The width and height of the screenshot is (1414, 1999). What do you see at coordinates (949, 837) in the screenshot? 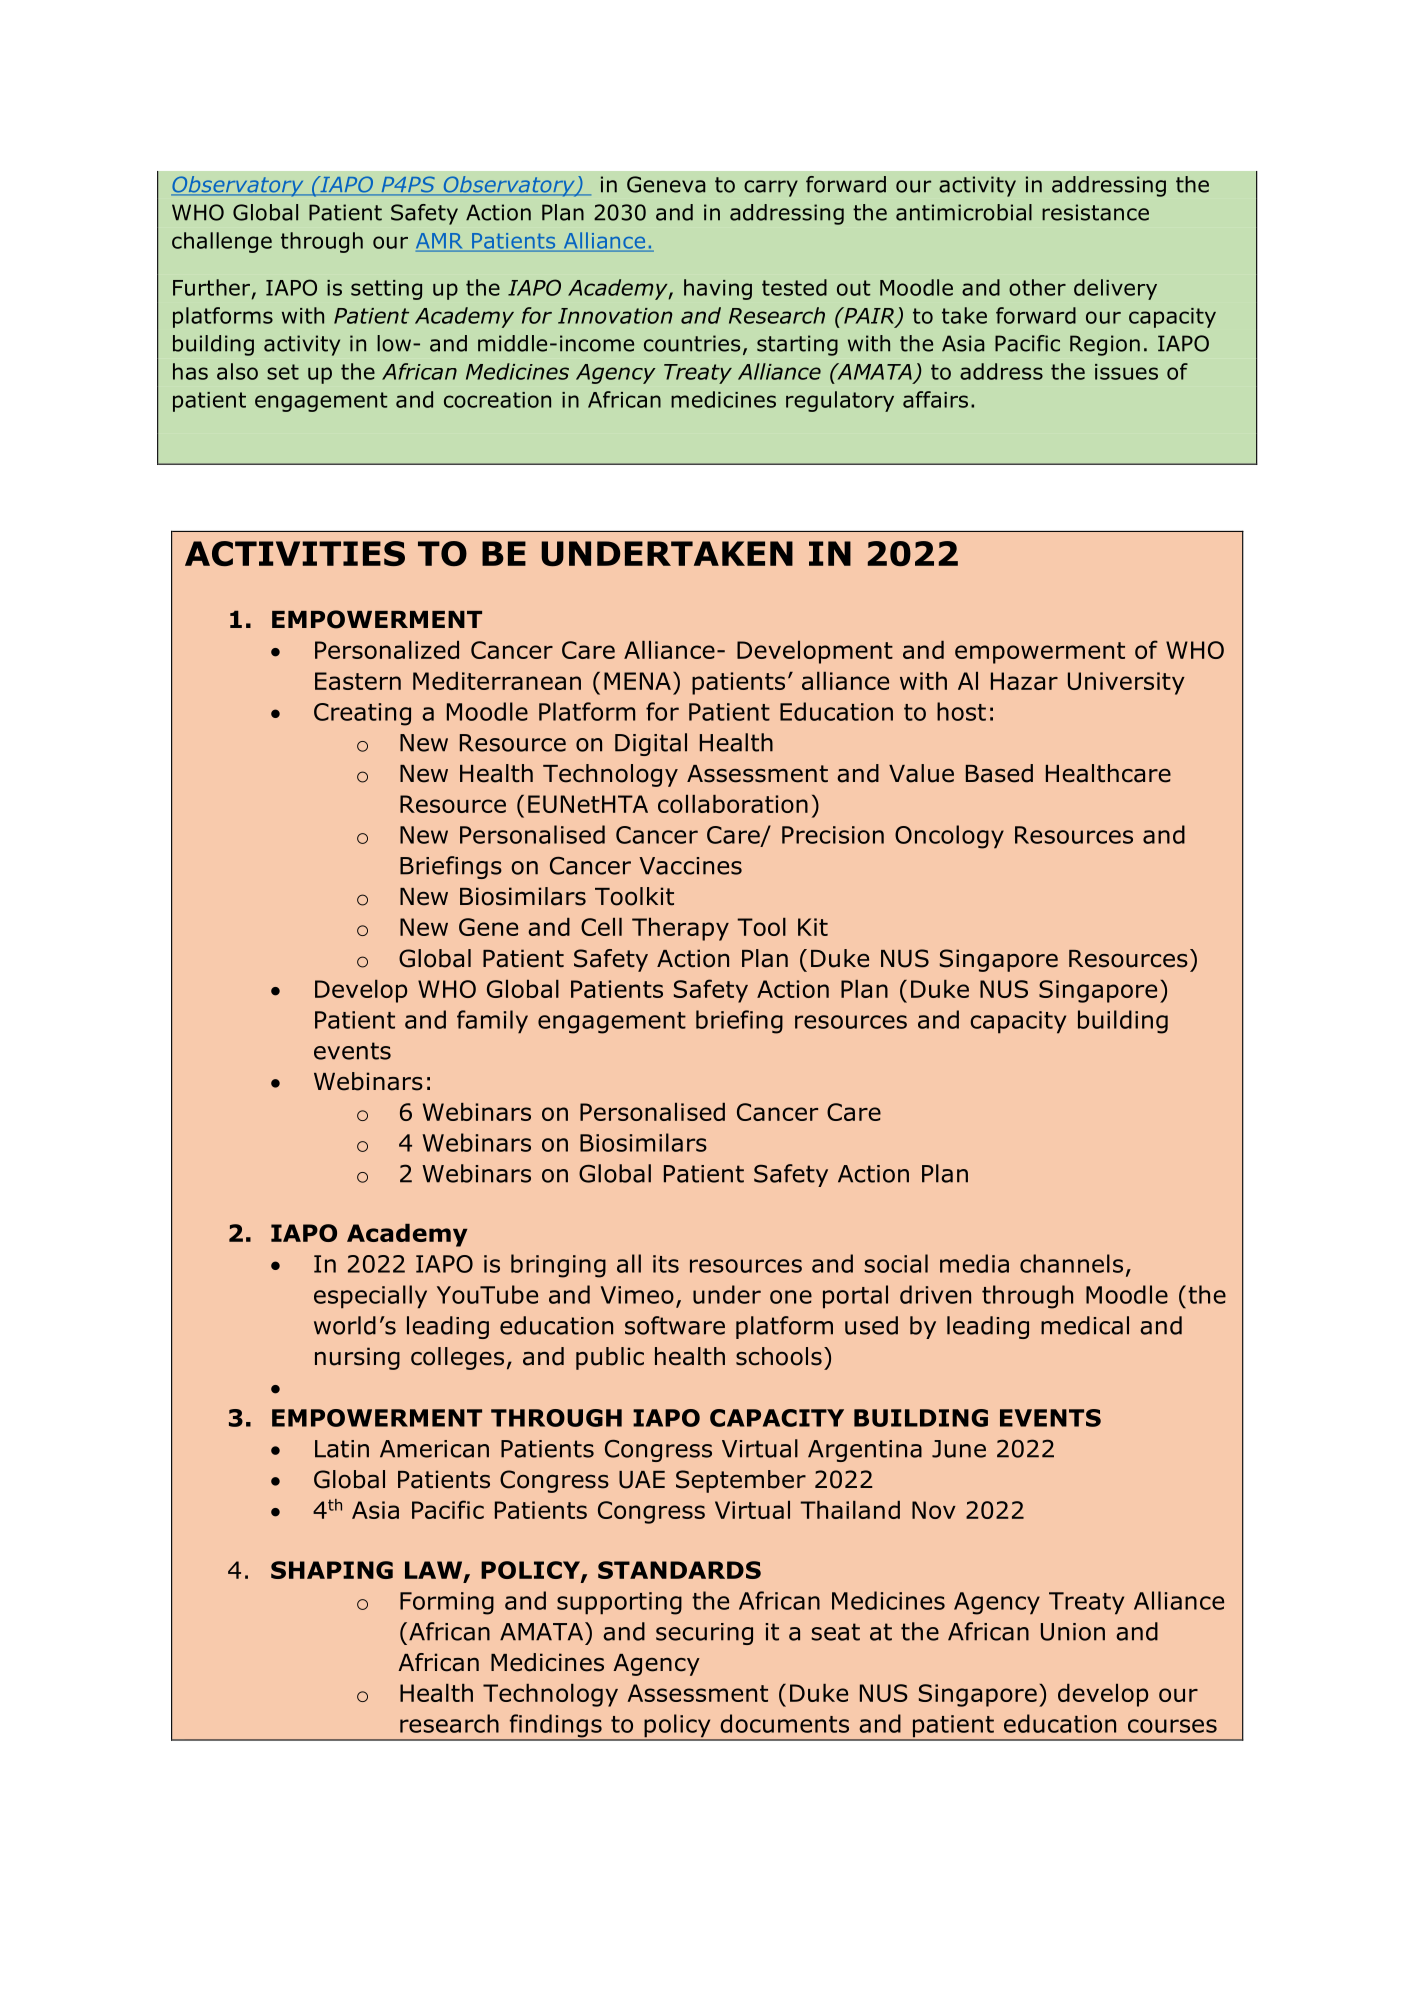
I see `Oncology` at bounding box center [949, 837].
